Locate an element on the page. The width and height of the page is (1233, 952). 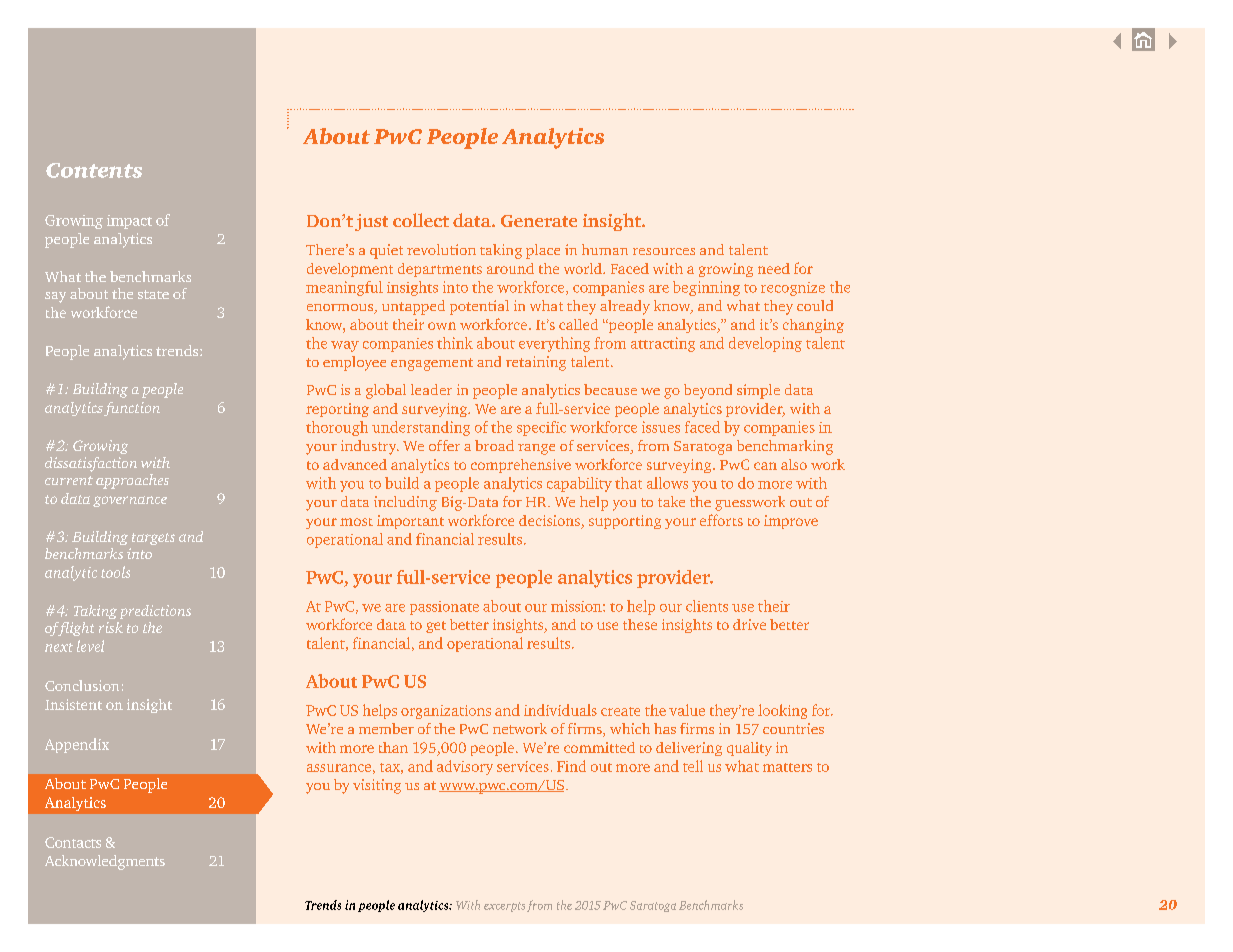
including is located at coordinates (405, 503).
